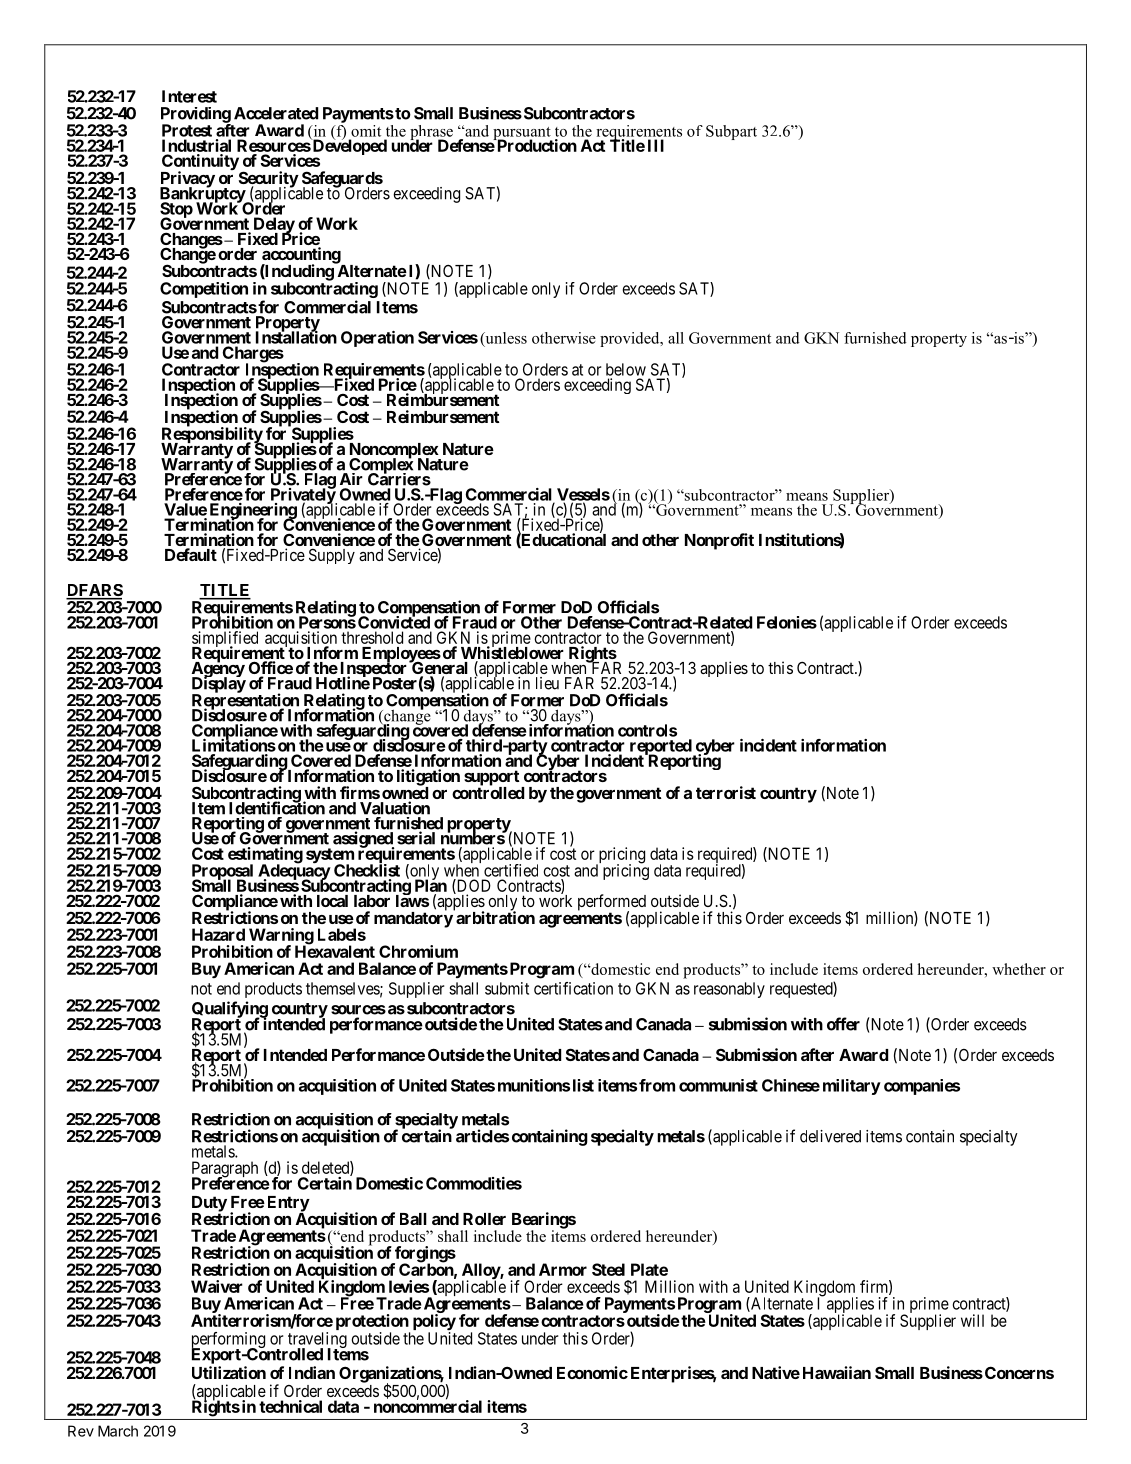 This page has height=1464, width=1131. I want to click on Nonprofit, so click(719, 541).
